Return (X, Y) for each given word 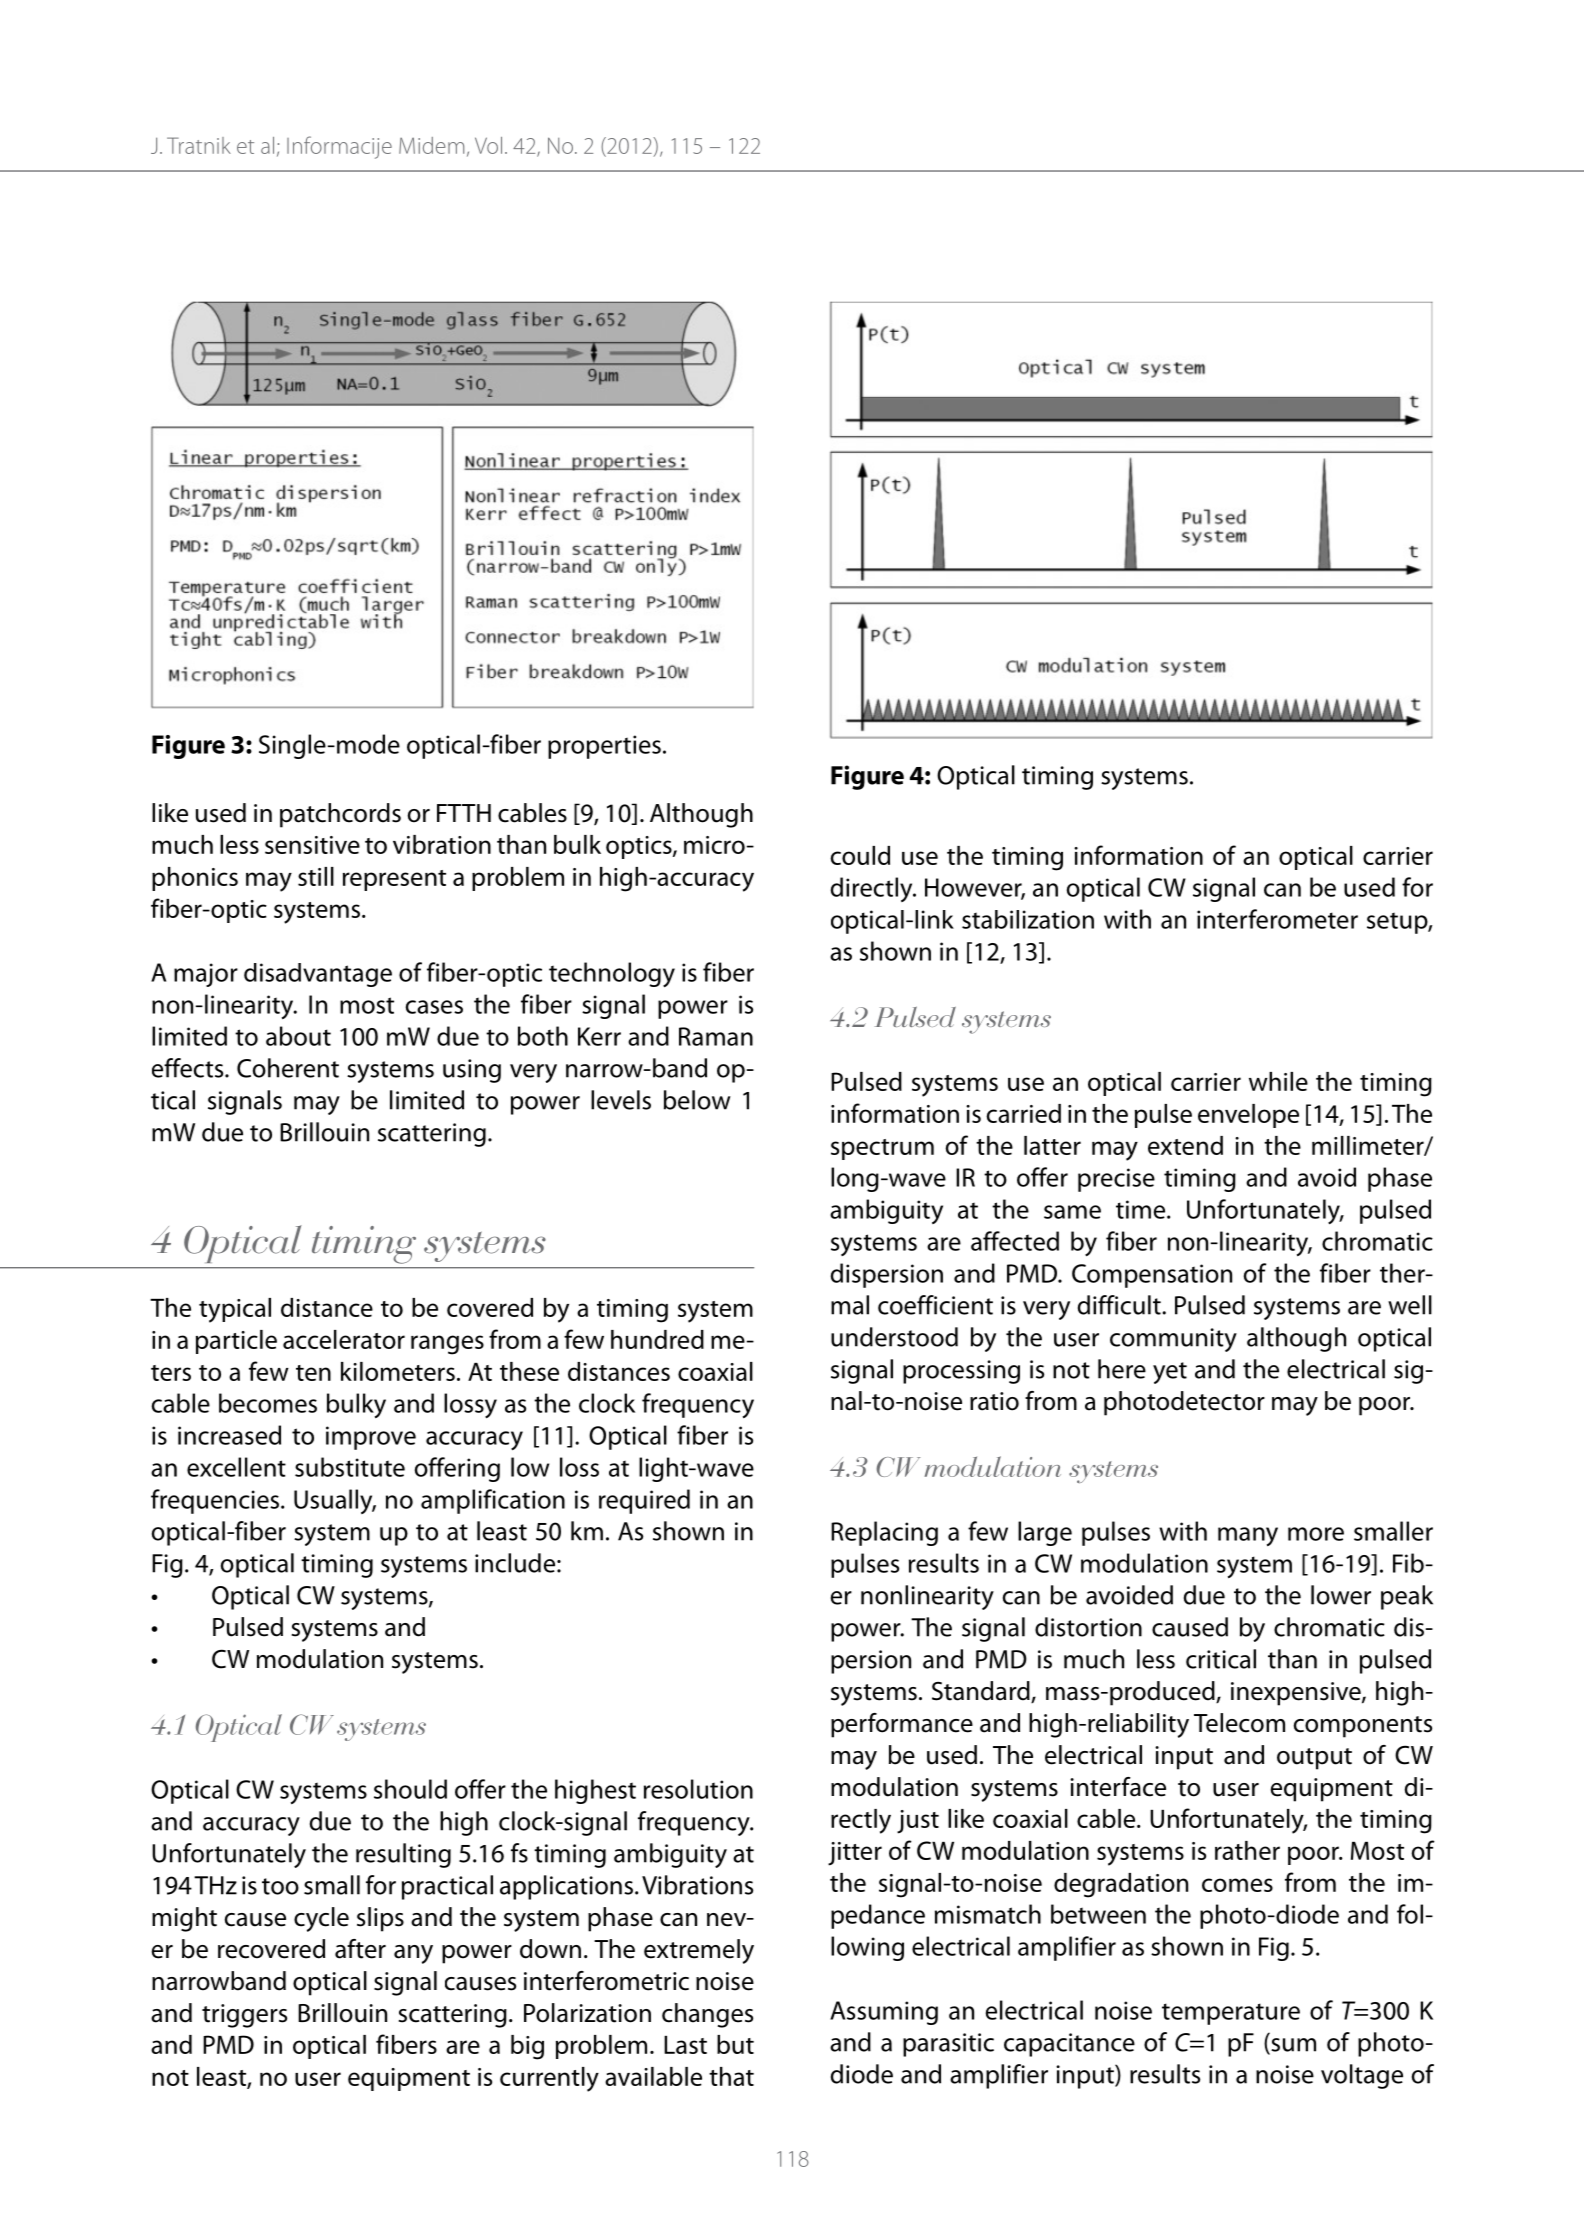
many (1248, 1536)
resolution (698, 1789)
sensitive (312, 845)
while (1278, 1081)
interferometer (1277, 919)
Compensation (1152, 1276)
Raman (716, 1036)
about (298, 1036)
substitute (350, 1467)
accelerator (344, 1339)
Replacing (884, 1533)
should (410, 1789)
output (1314, 1759)
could (860, 855)
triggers (244, 2016)
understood (894, 1337)
